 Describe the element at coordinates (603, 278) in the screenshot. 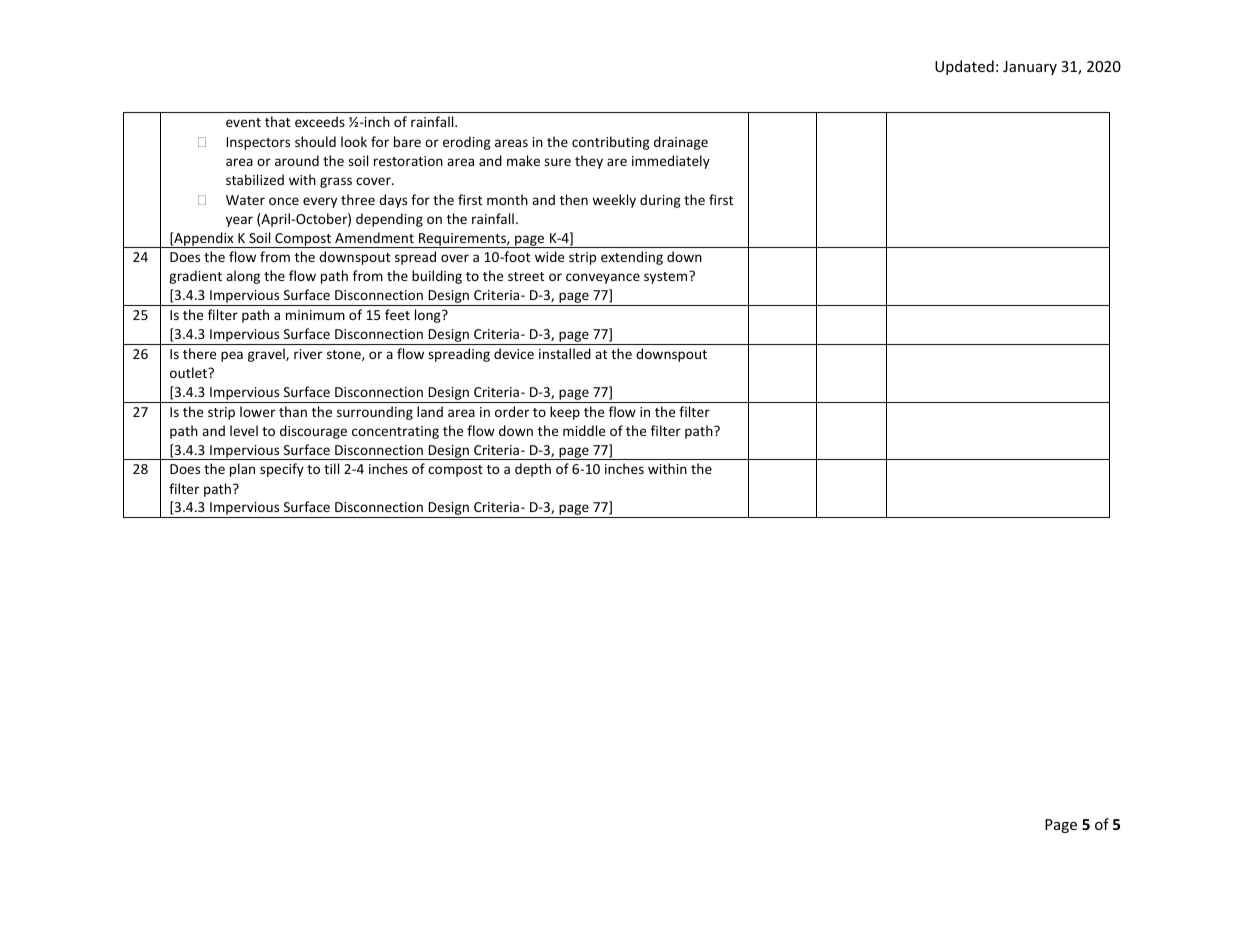

I see `conveyance` at that location.
